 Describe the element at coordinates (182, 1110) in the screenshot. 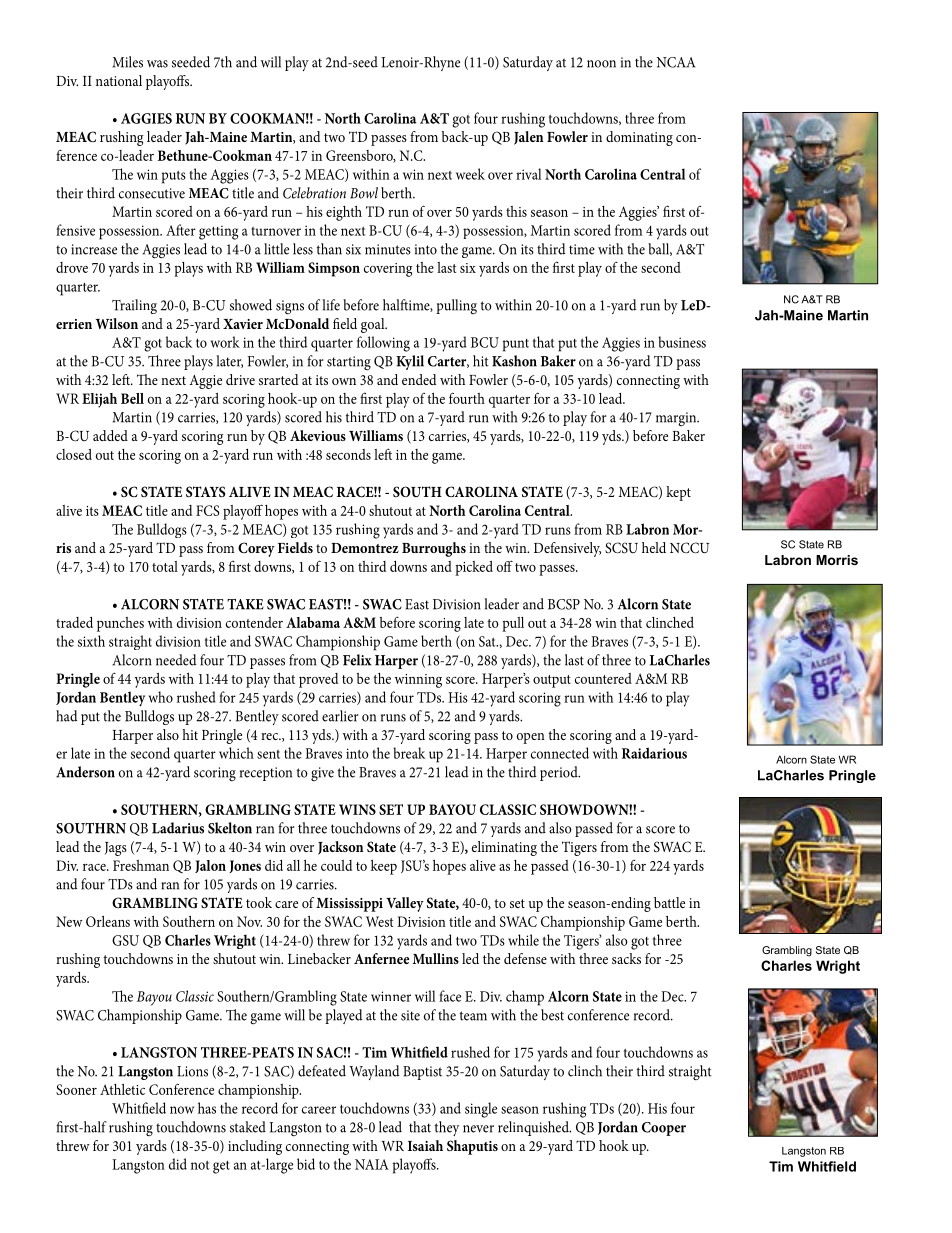

I see `now` at that location.
